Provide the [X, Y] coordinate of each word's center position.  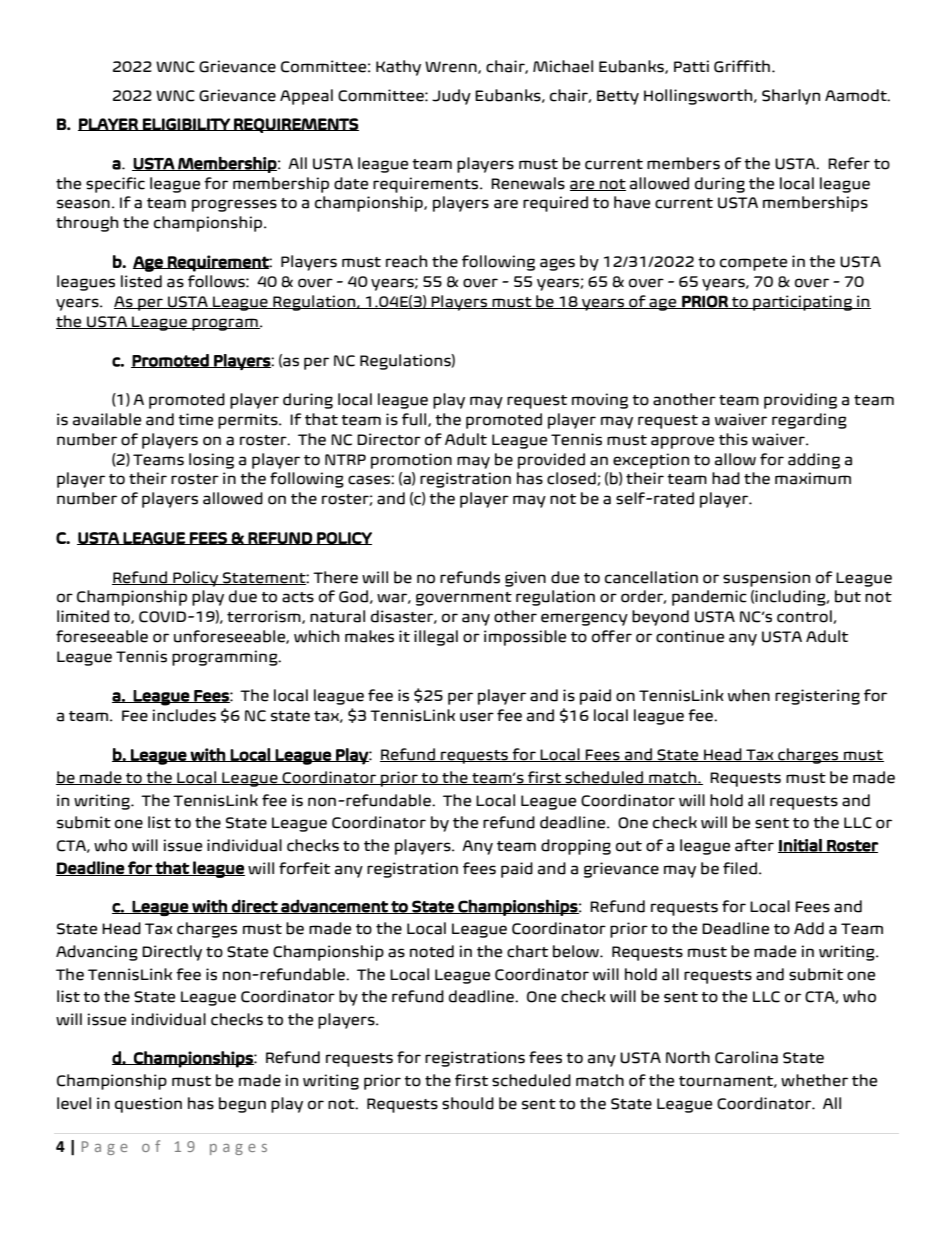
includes [184, 715]
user [477, 717]
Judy [451, 97]
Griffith [742, 66]
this [733, 439]
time [195, 419]
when [749, 695]
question [148, 1105]
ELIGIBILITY [186, 124]
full [415, 420]
